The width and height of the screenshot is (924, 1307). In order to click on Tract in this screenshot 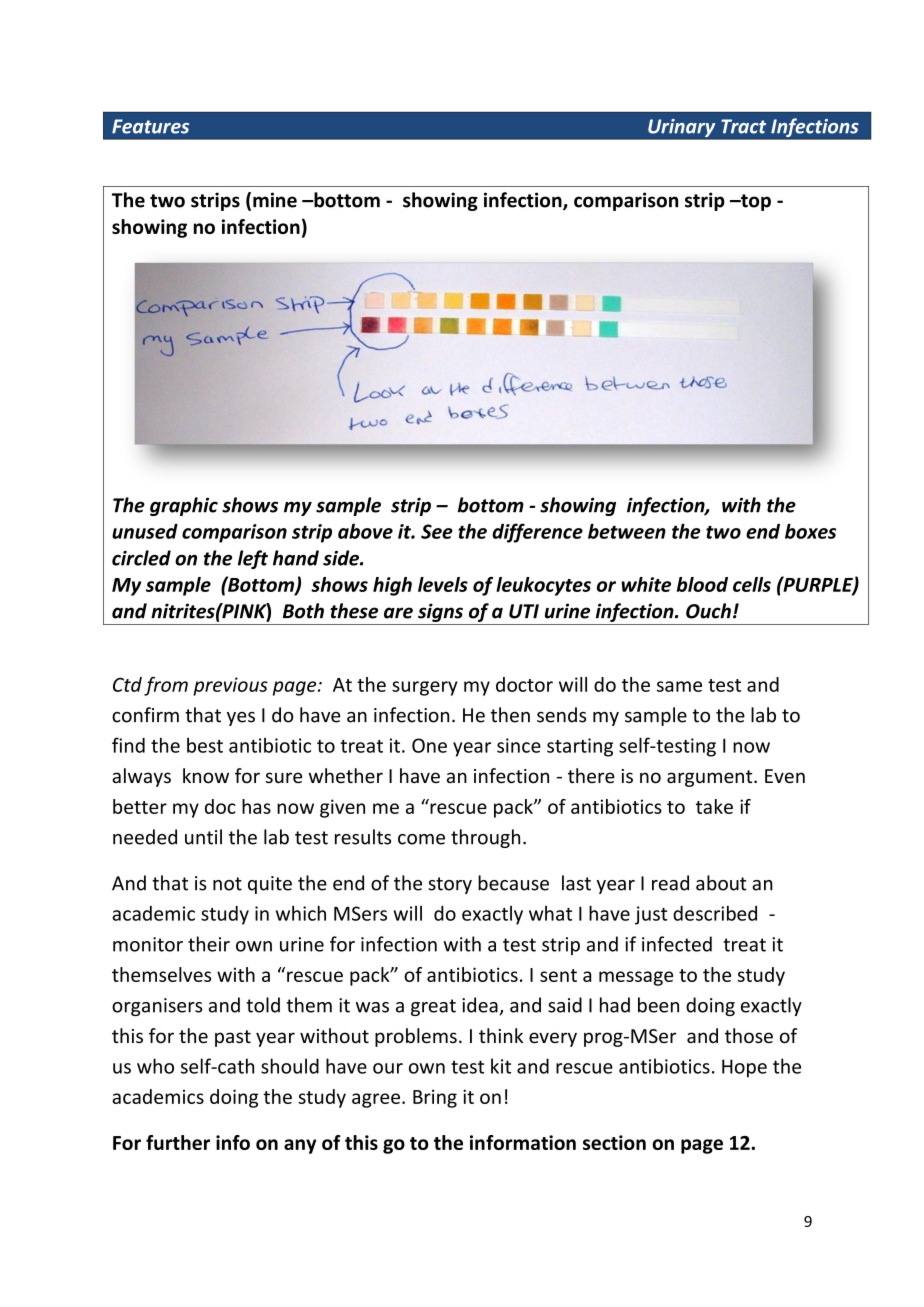, I will do `click(743, 126)`.
